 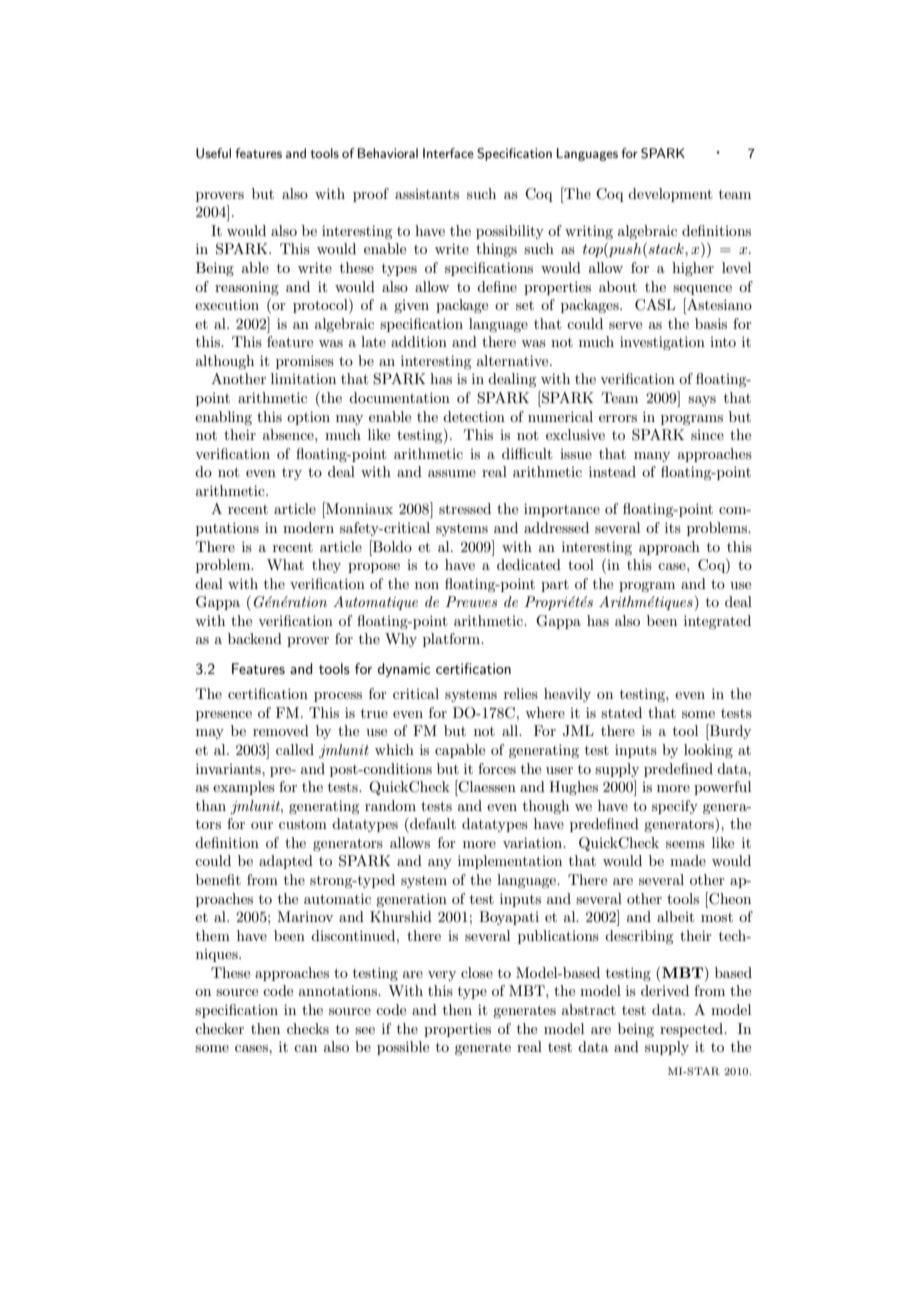 I want to click on Interface, so click(x=448, y=153).
